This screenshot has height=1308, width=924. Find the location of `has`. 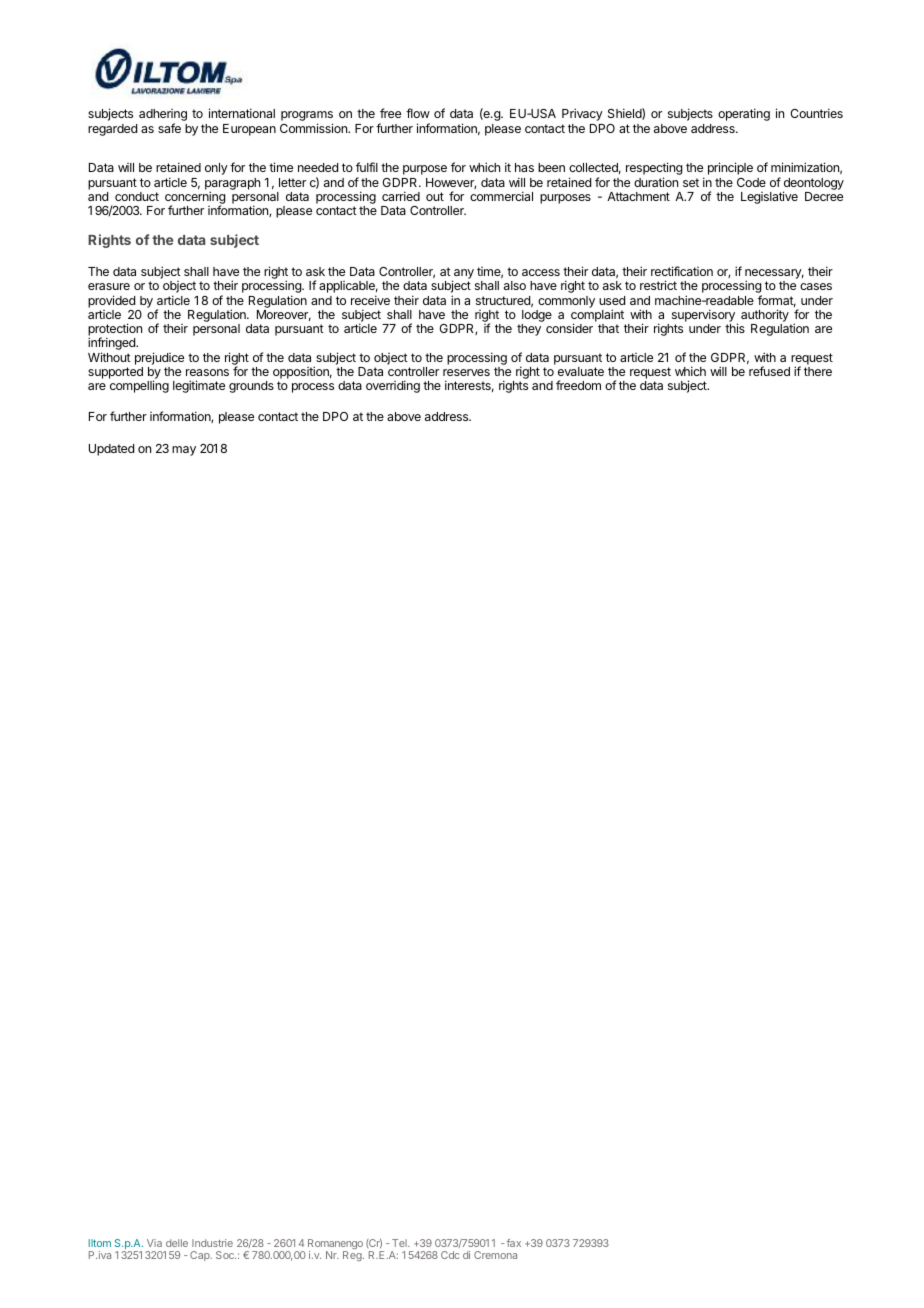

has is located at coordinates (524, 167).
